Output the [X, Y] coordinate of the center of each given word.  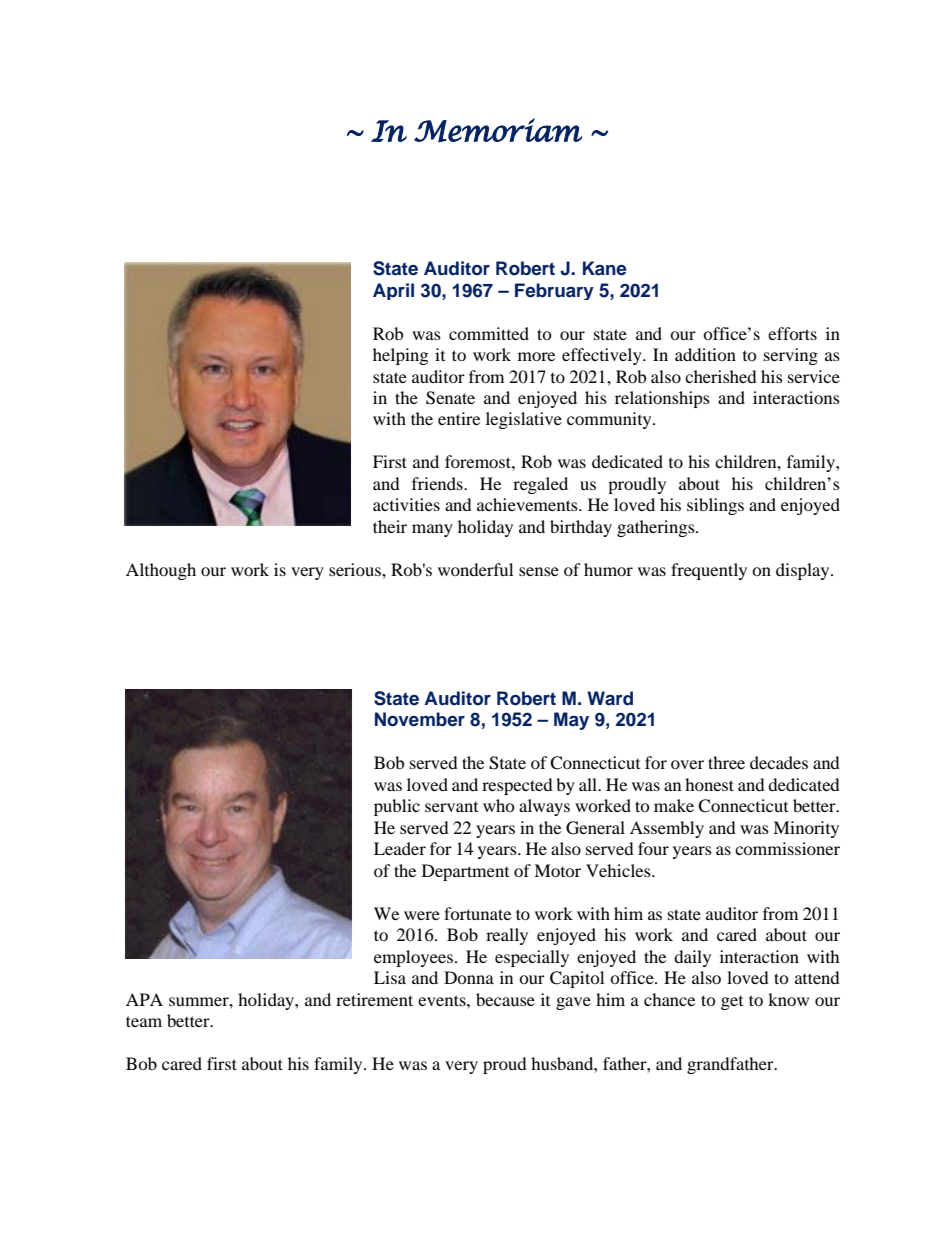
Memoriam [498, 130]
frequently [709, 571]
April [393, 291]
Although [161, 571]
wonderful [475, 569]
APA [144, 999]
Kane [604, 268]
